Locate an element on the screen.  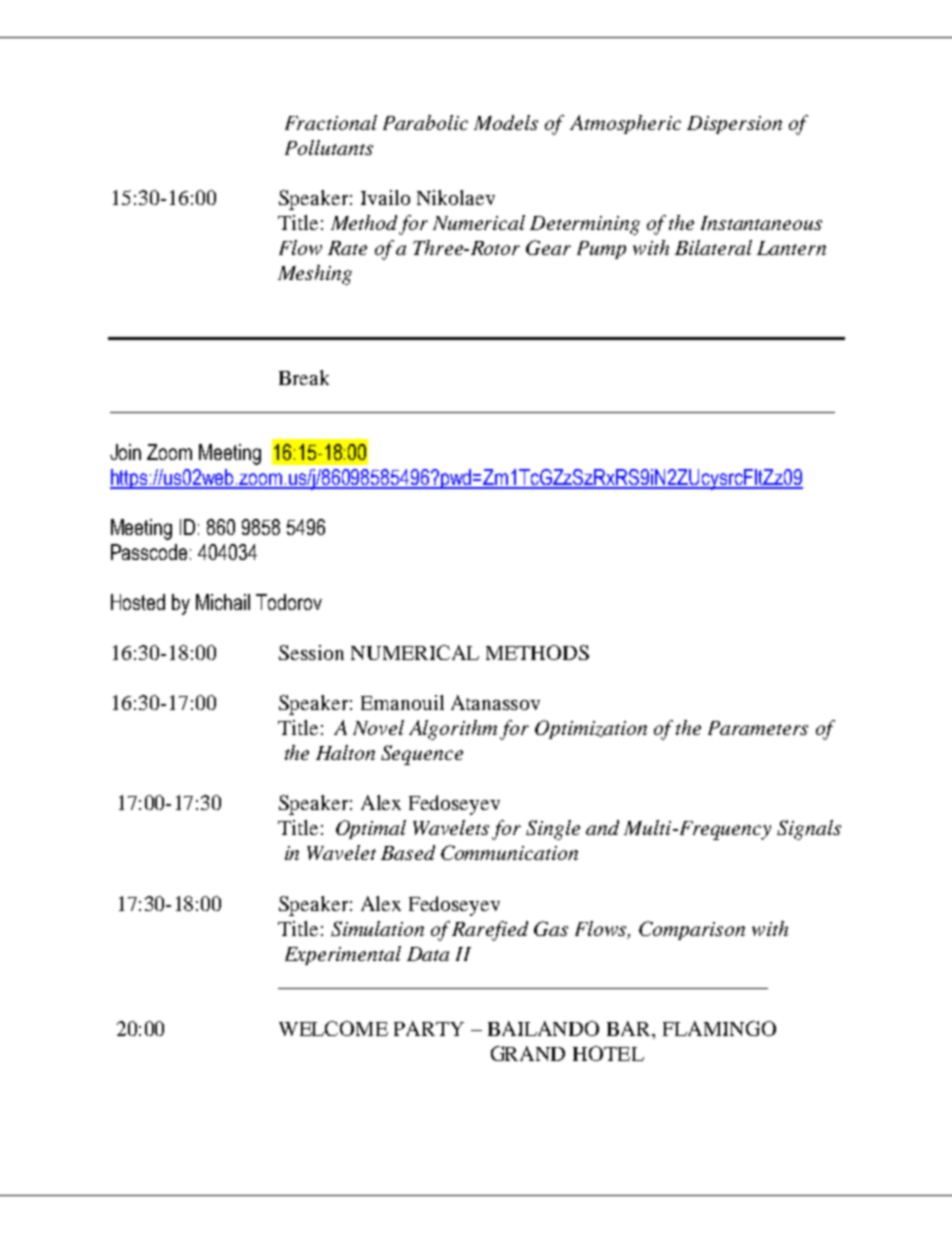
Session is located at coordinates (311, 652).
